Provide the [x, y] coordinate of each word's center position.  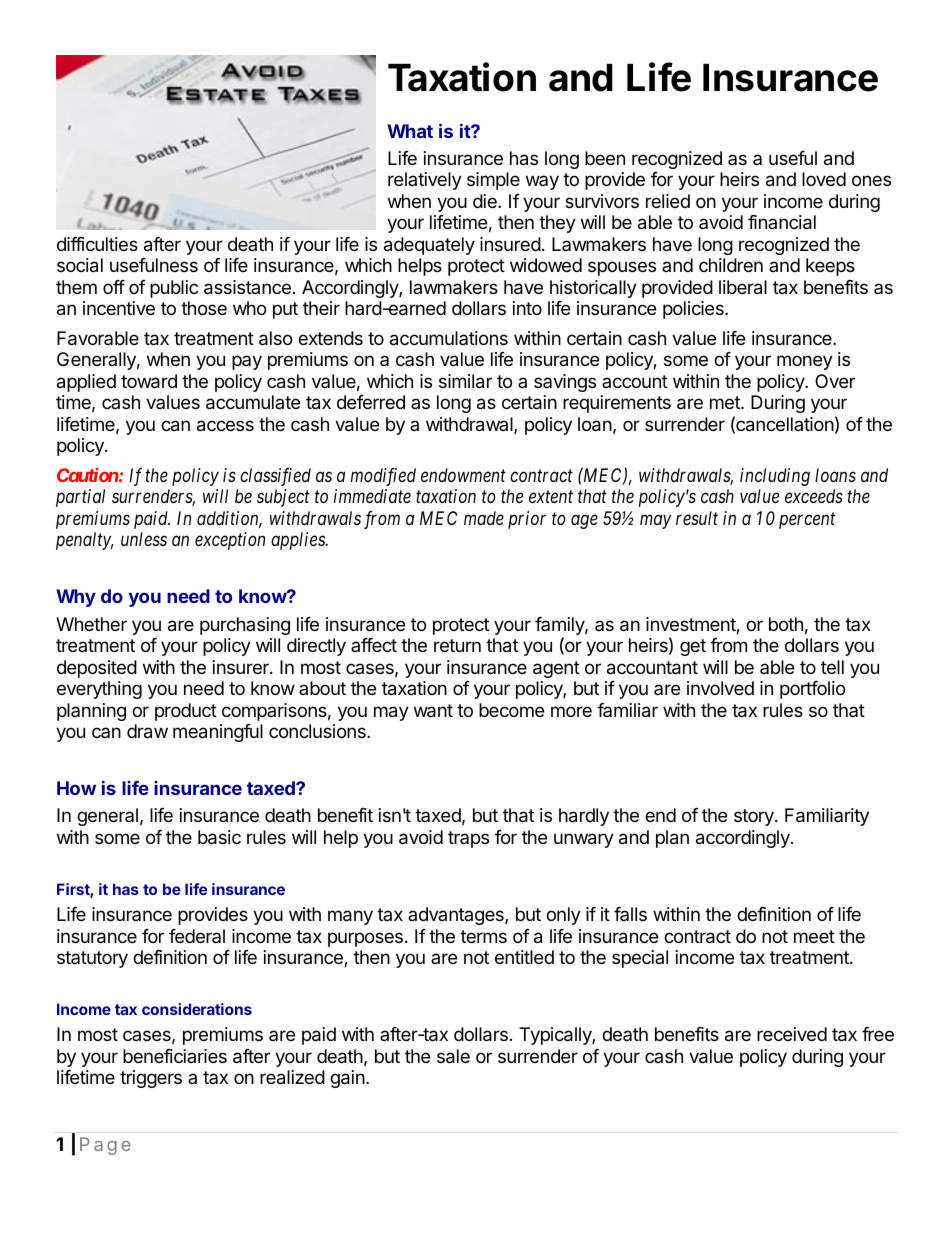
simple [493, 181]
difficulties [97, 244]
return [457, 645]
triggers [151, 1079]
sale [453, 1056]
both [786, 624]
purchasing [245, 626]
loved [824, 179]
